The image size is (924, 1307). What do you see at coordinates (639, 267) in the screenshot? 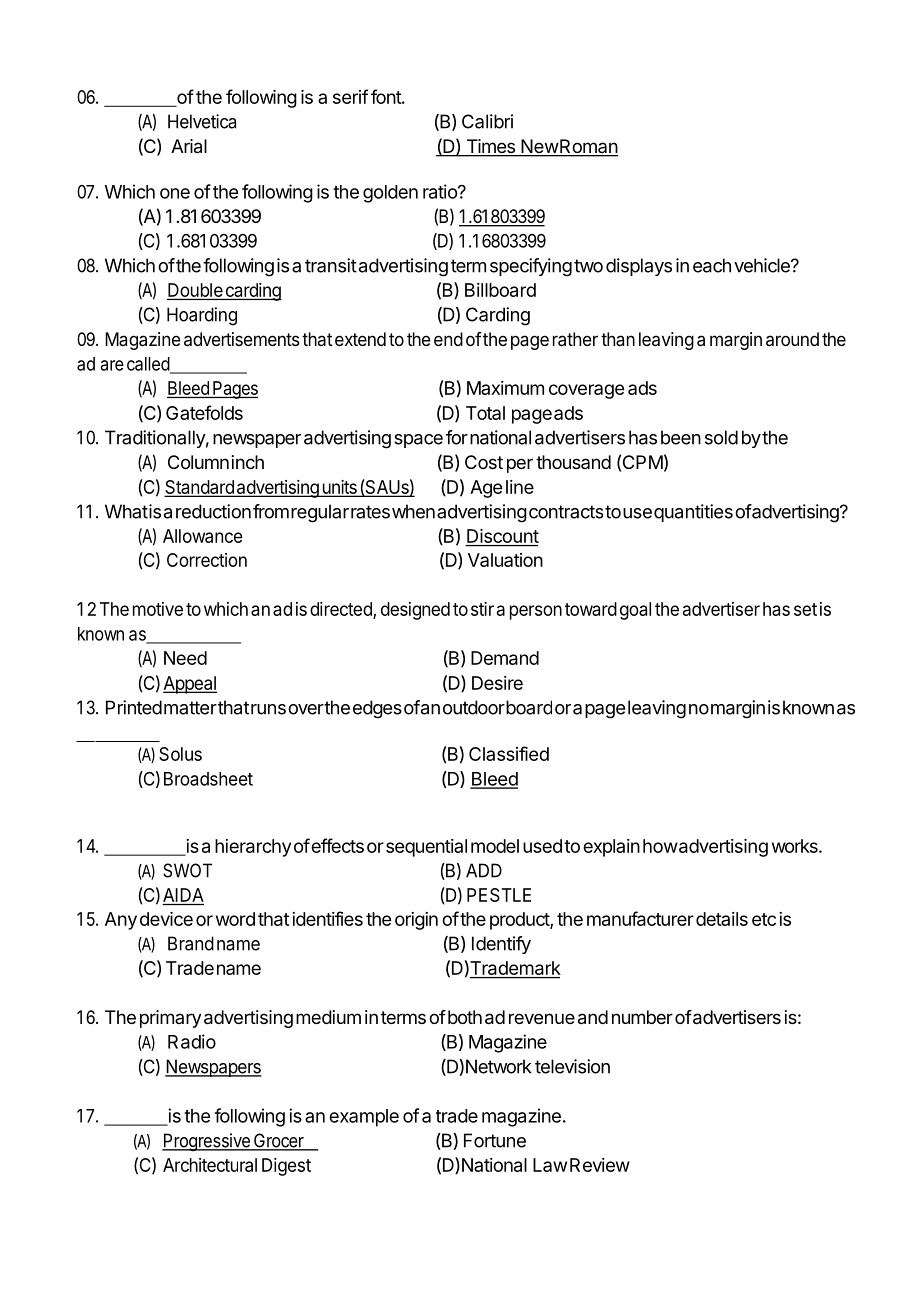
I see `displays` at bounding box center [639, 267].
